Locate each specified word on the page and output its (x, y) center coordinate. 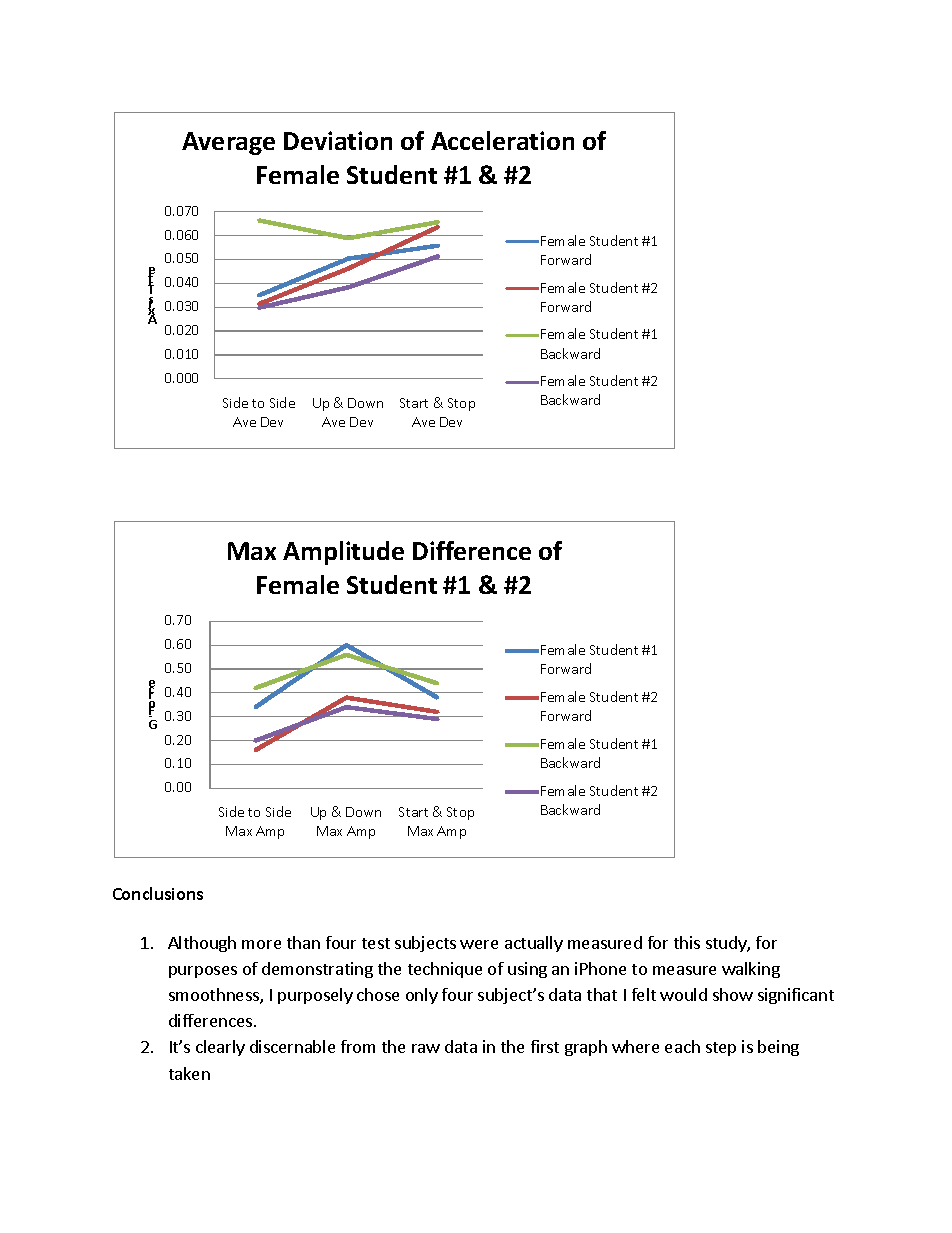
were (479, 944)
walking (751, 970)
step (721, 1049)
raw (426, 1048)
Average (228, 143)
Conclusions (158, 893)
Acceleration (502, 140)
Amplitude (343, 553)
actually (534, 944)
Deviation (338, 140)
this (687, 942)
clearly (220, 1048)
